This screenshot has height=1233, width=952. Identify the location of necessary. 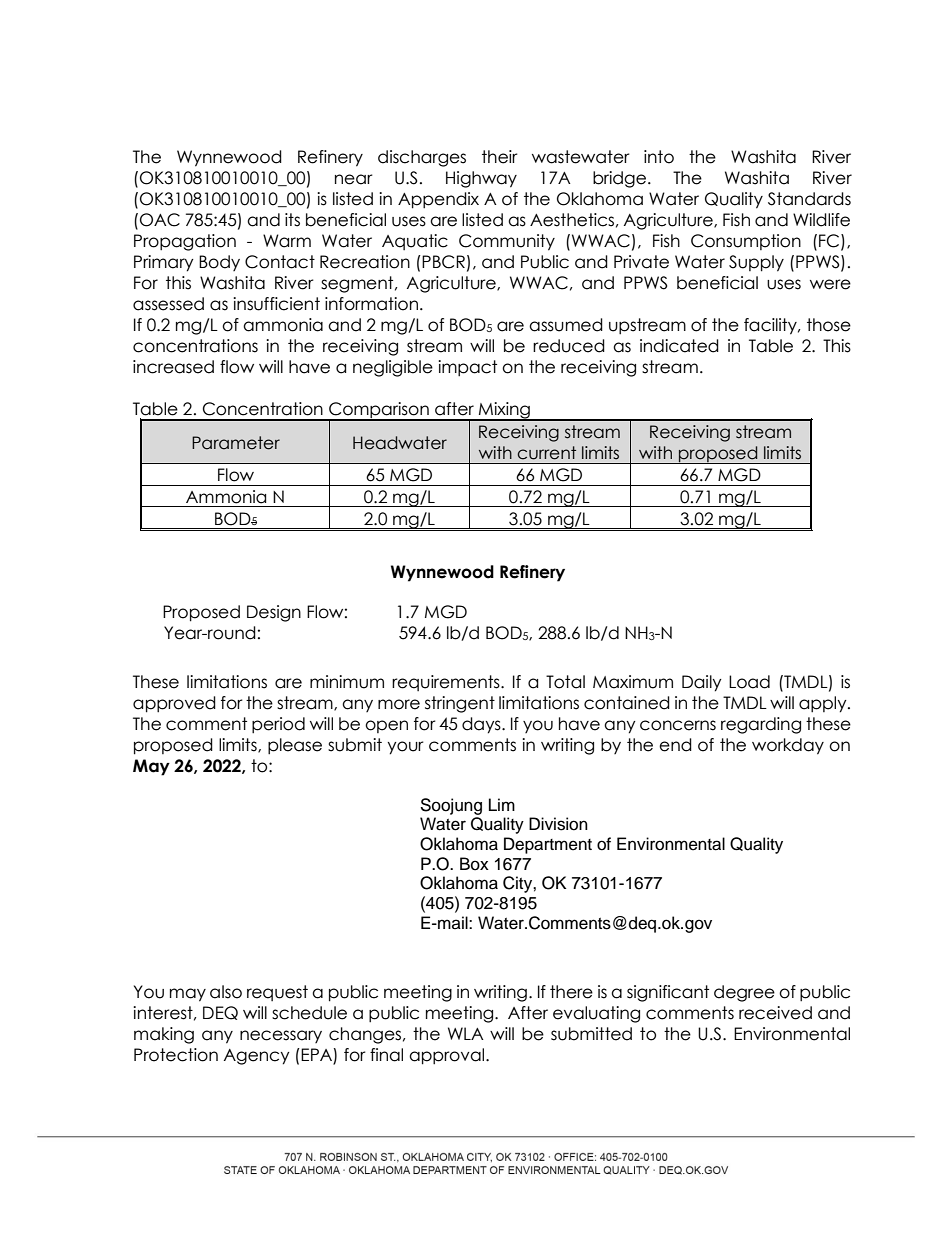
(281, 1036).
